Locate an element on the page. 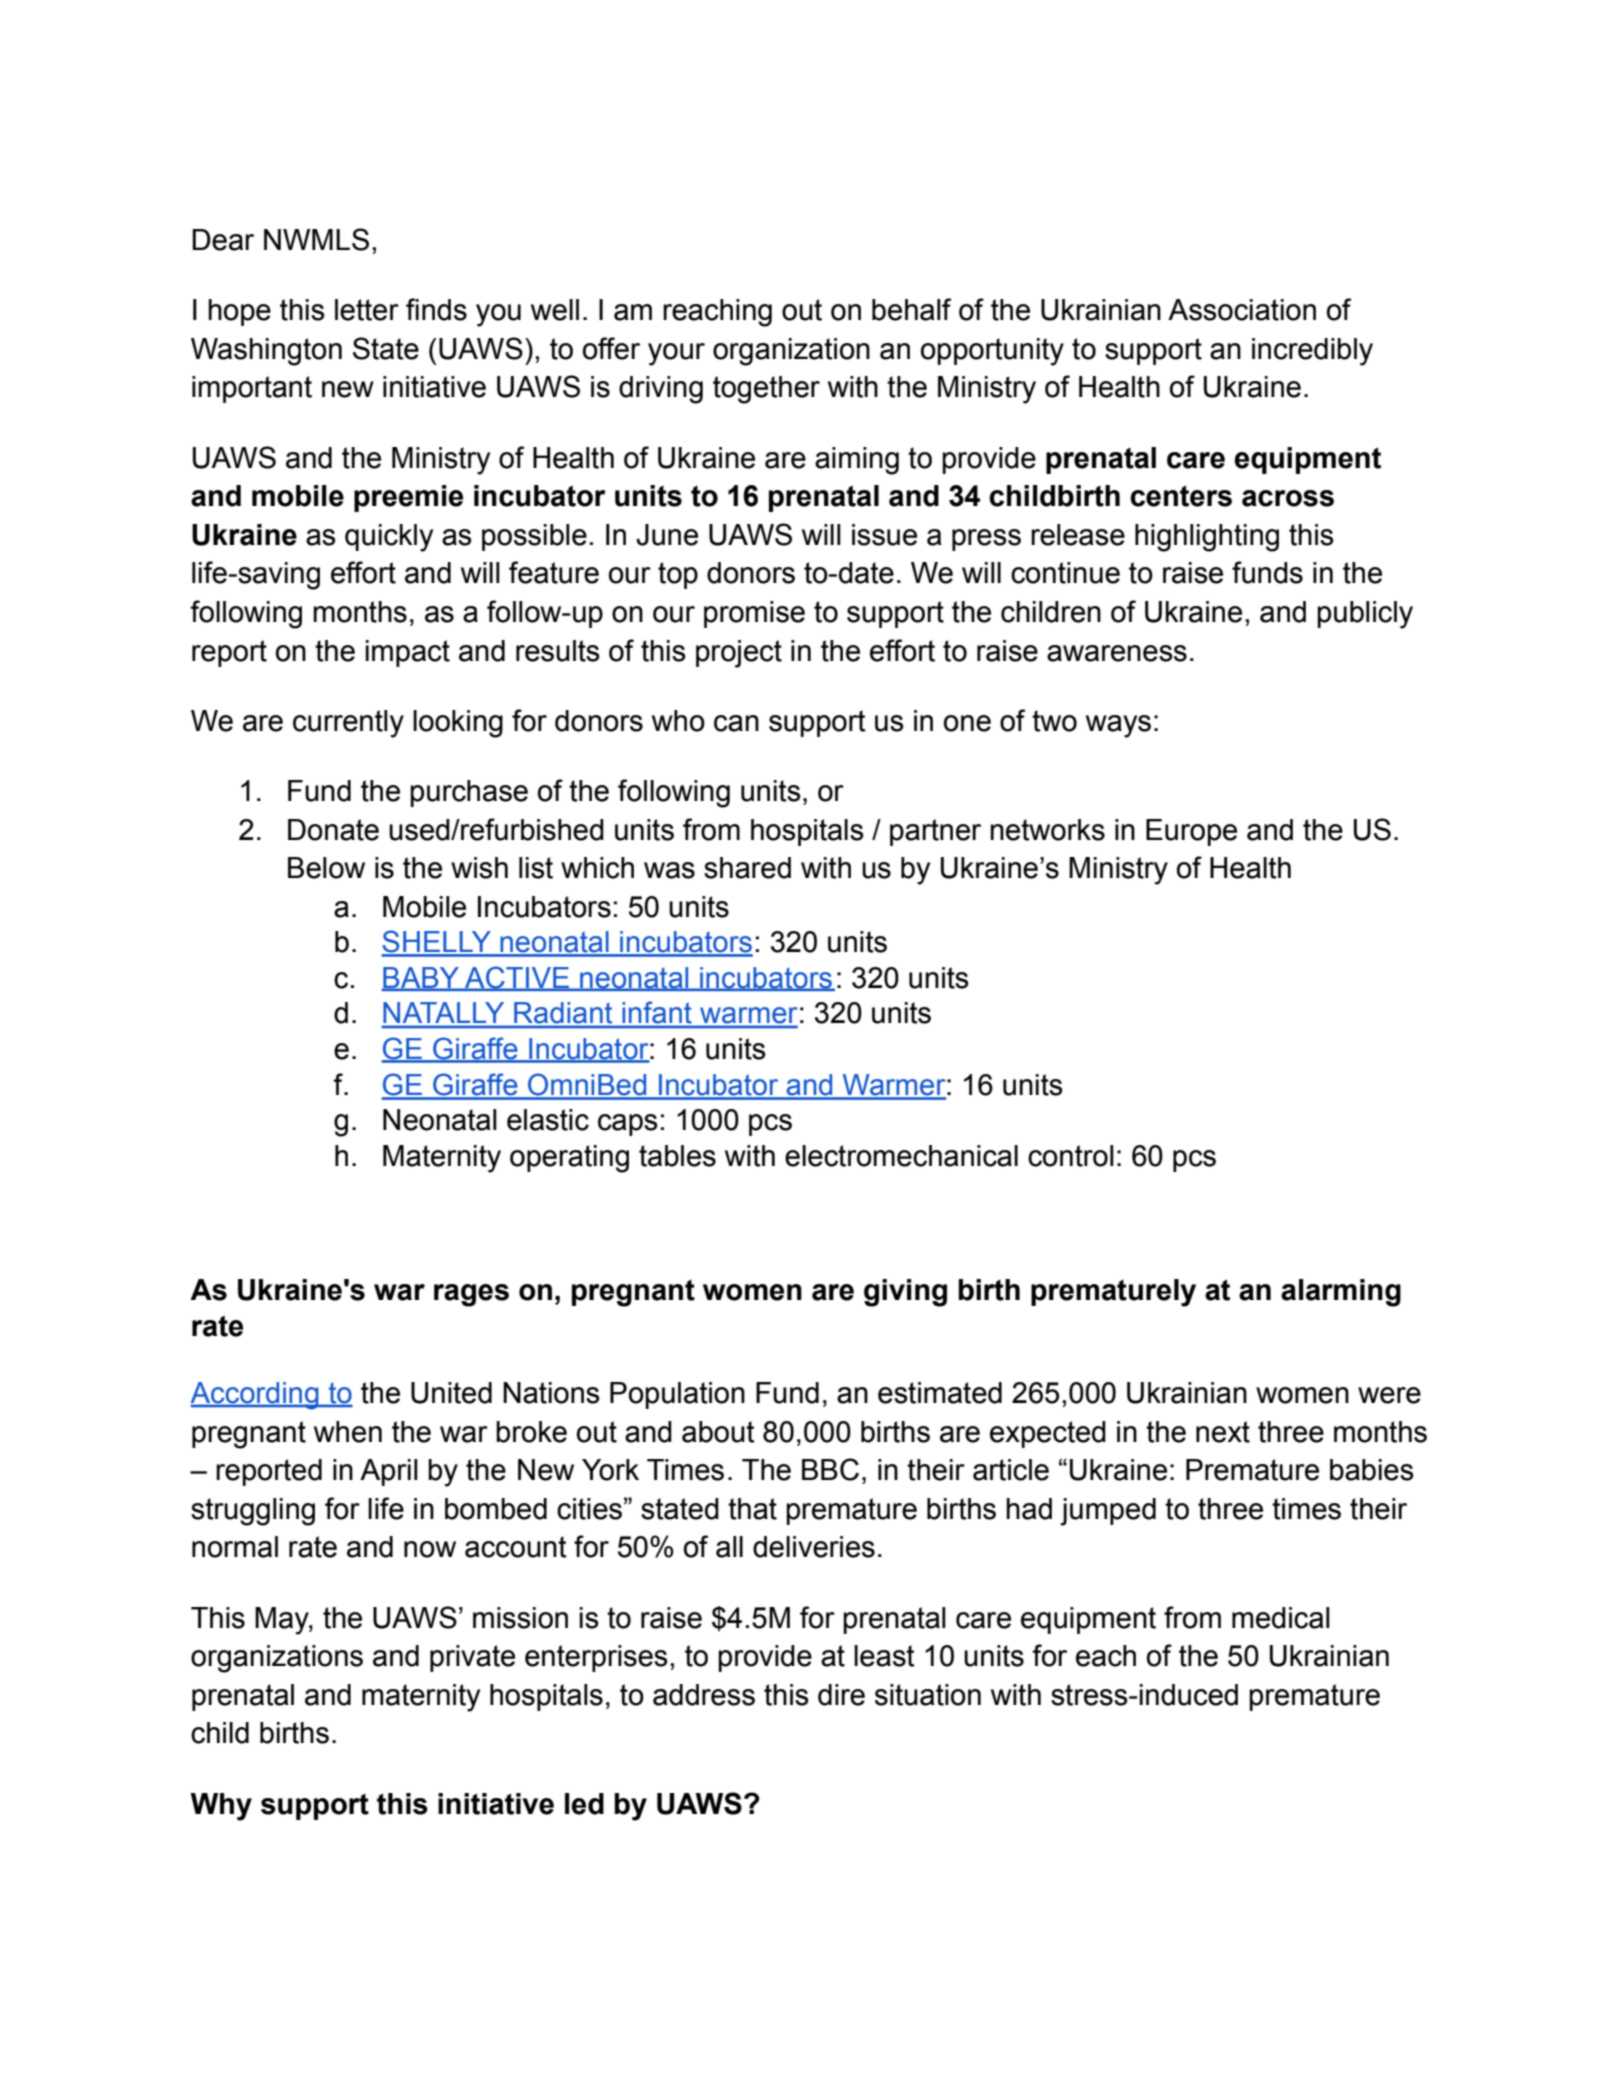  letter is located at coordinates (367, 310).
